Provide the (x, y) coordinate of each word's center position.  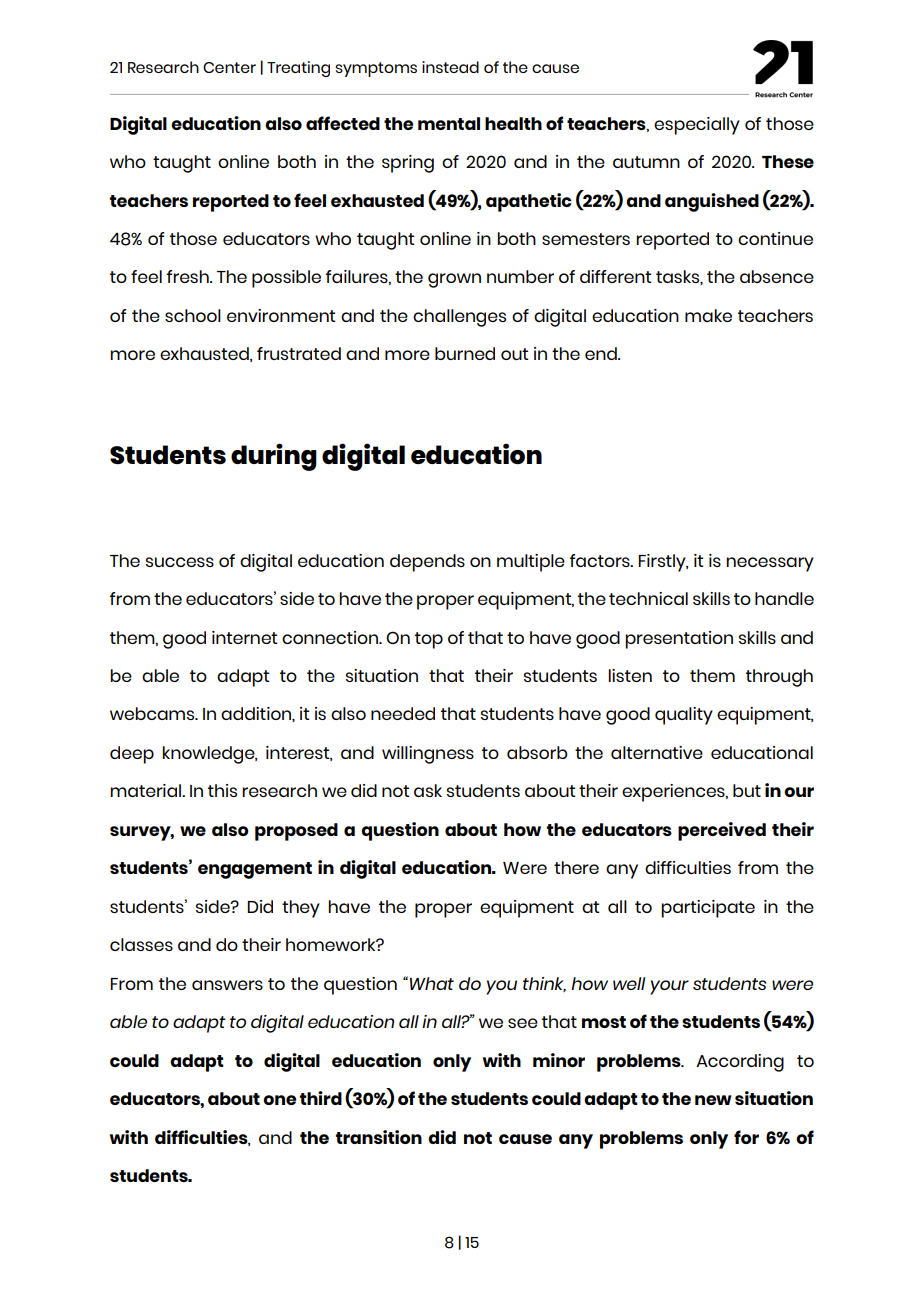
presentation (679, 640)
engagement (255, 870)
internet (244, 637)
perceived (722, 831)
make (708, 315)
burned (465, 353)
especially (697, 126)
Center (229, 67)
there (576, 867)
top (429, 640)
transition (379, 1137)
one (279, 1100)
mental (449, 123)
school (193, 315)
